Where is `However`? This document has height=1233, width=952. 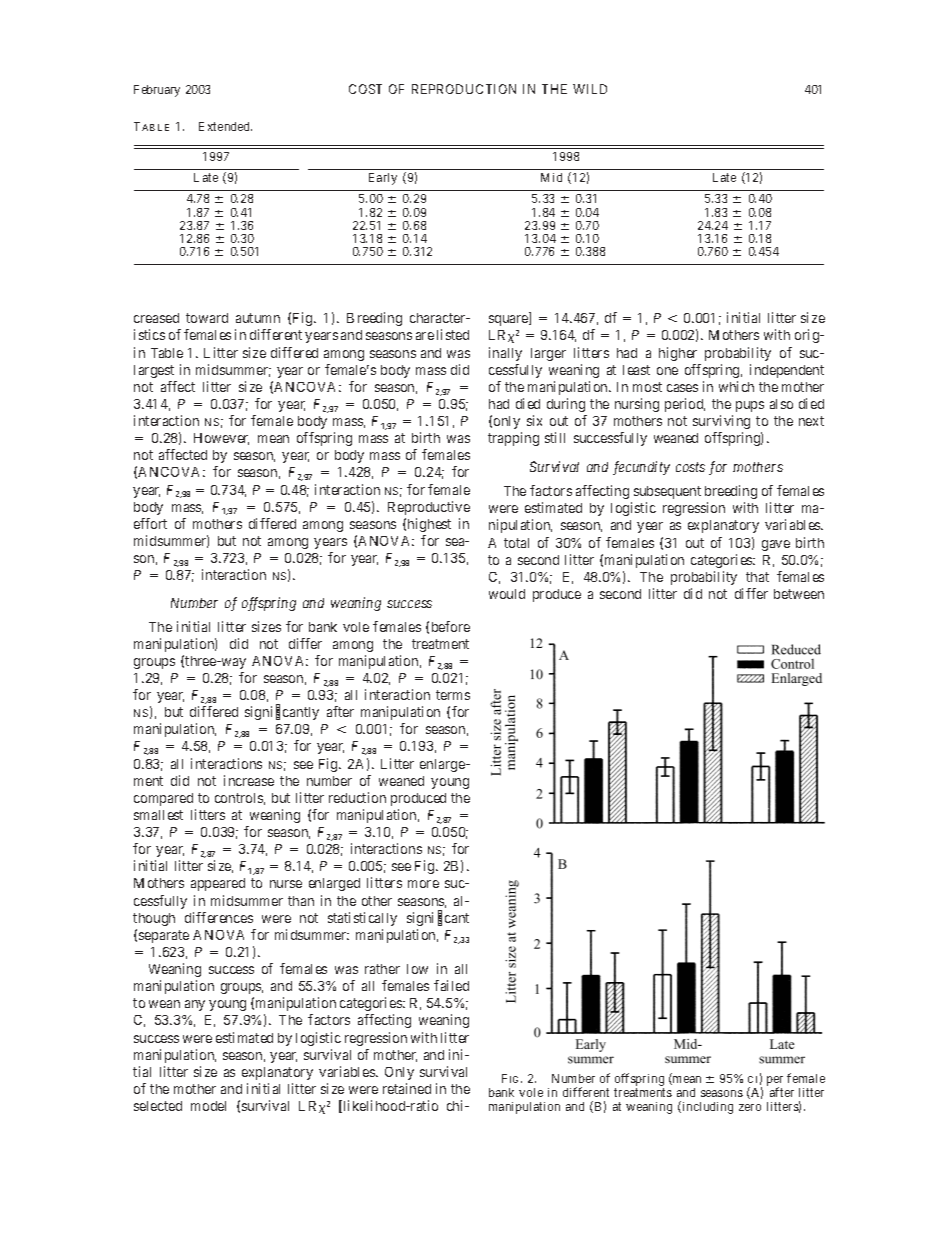 However is located at coordinates (221, 439).
